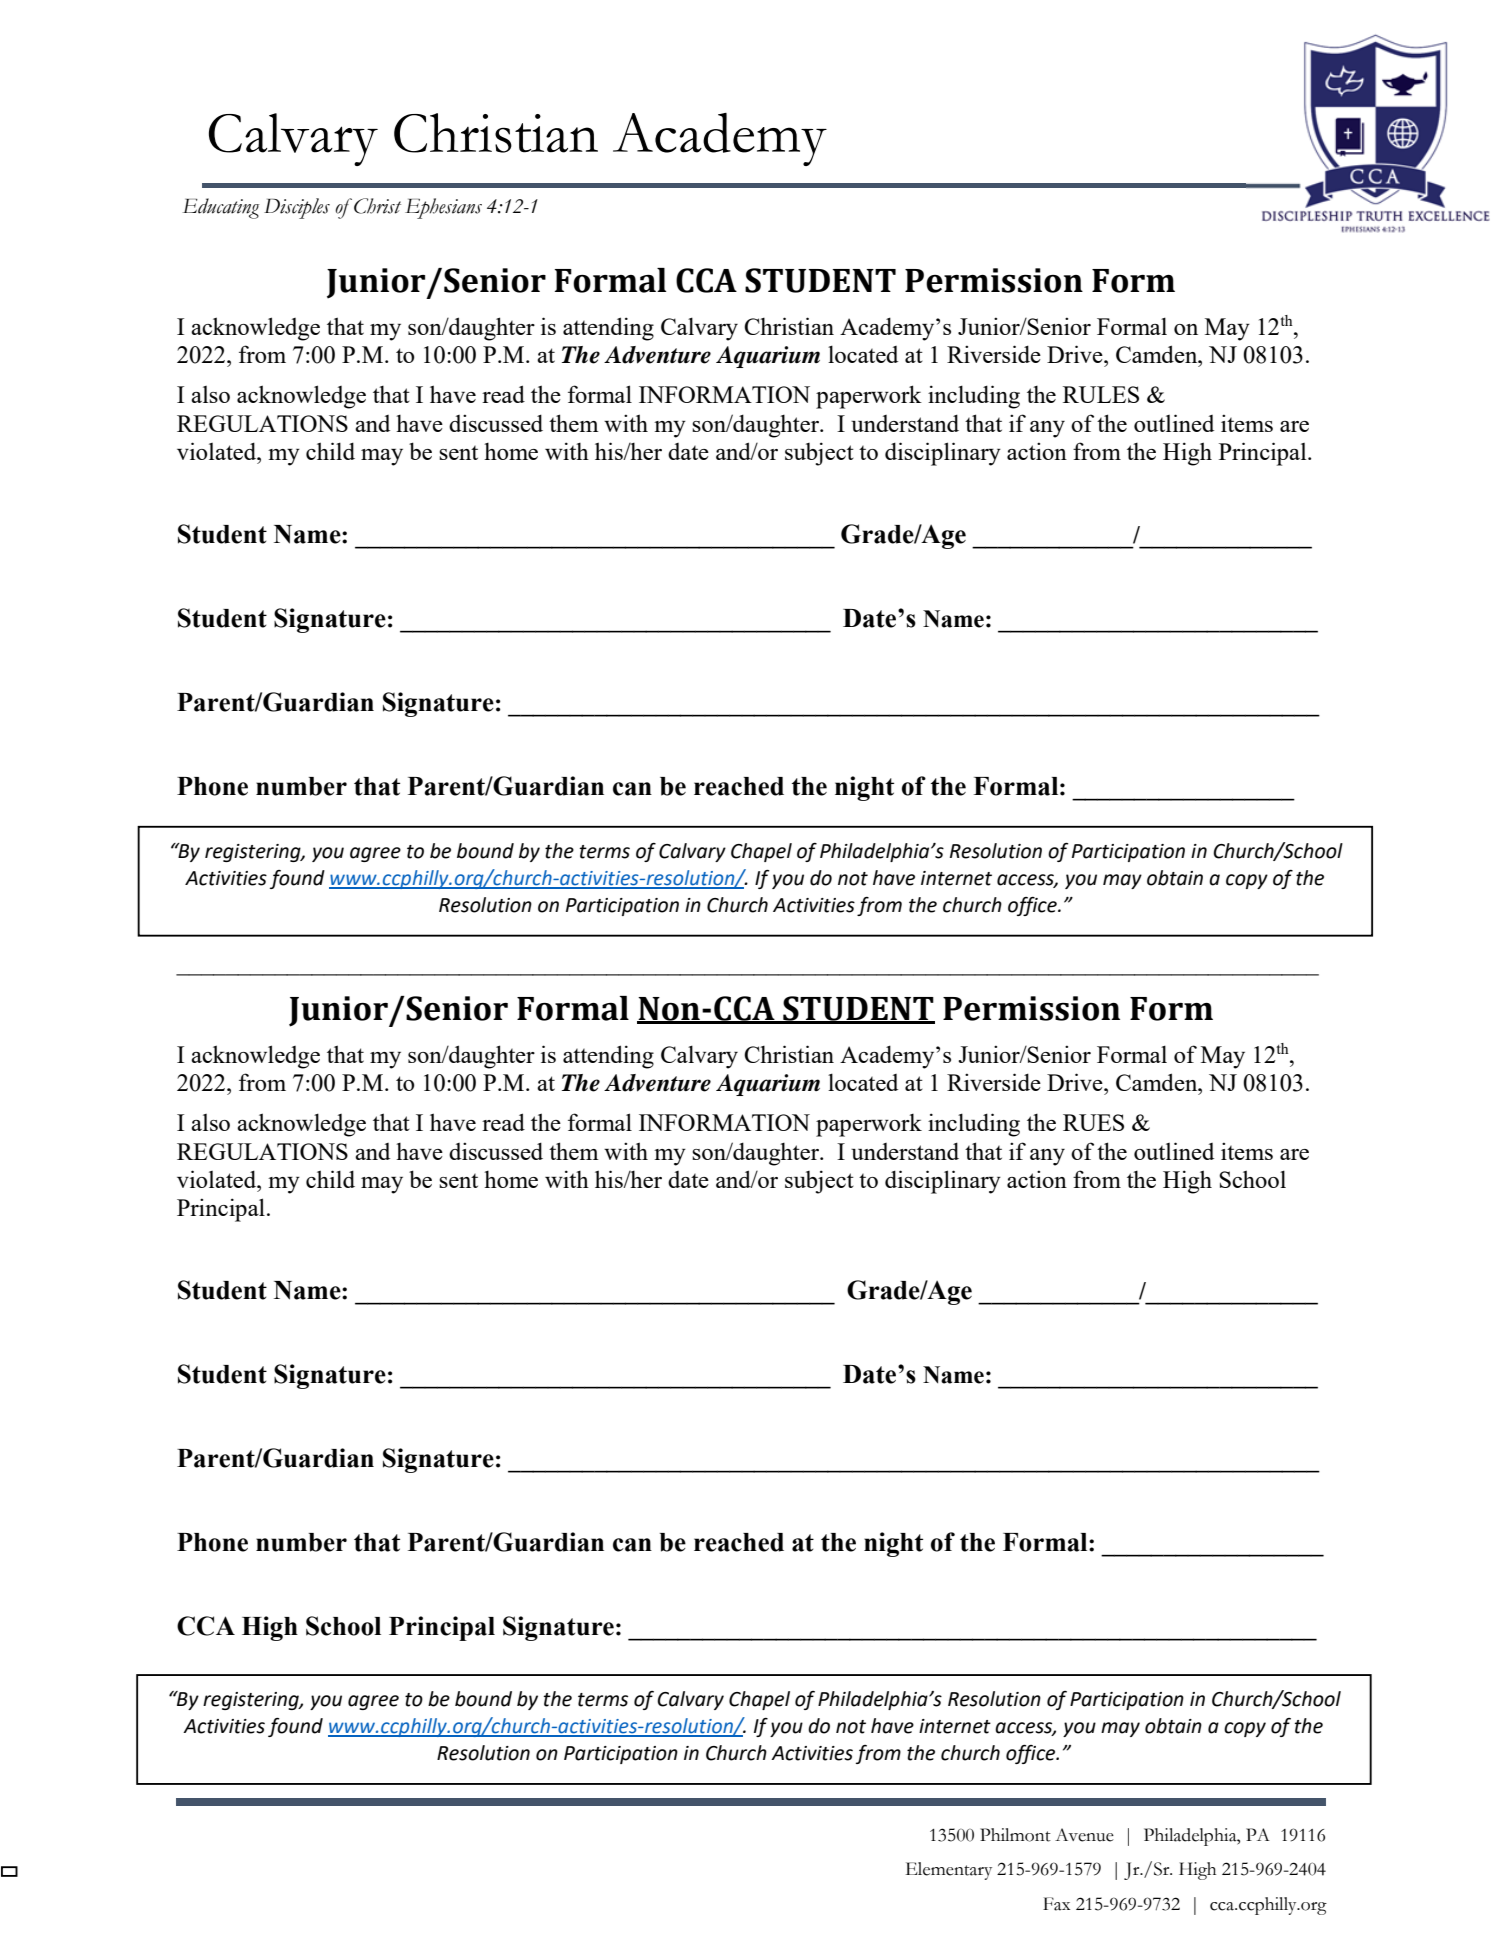 Image resolution: width=1503 pixels, height=1945 pixels. I want to click on Avenue, so click(1084, 1835).
